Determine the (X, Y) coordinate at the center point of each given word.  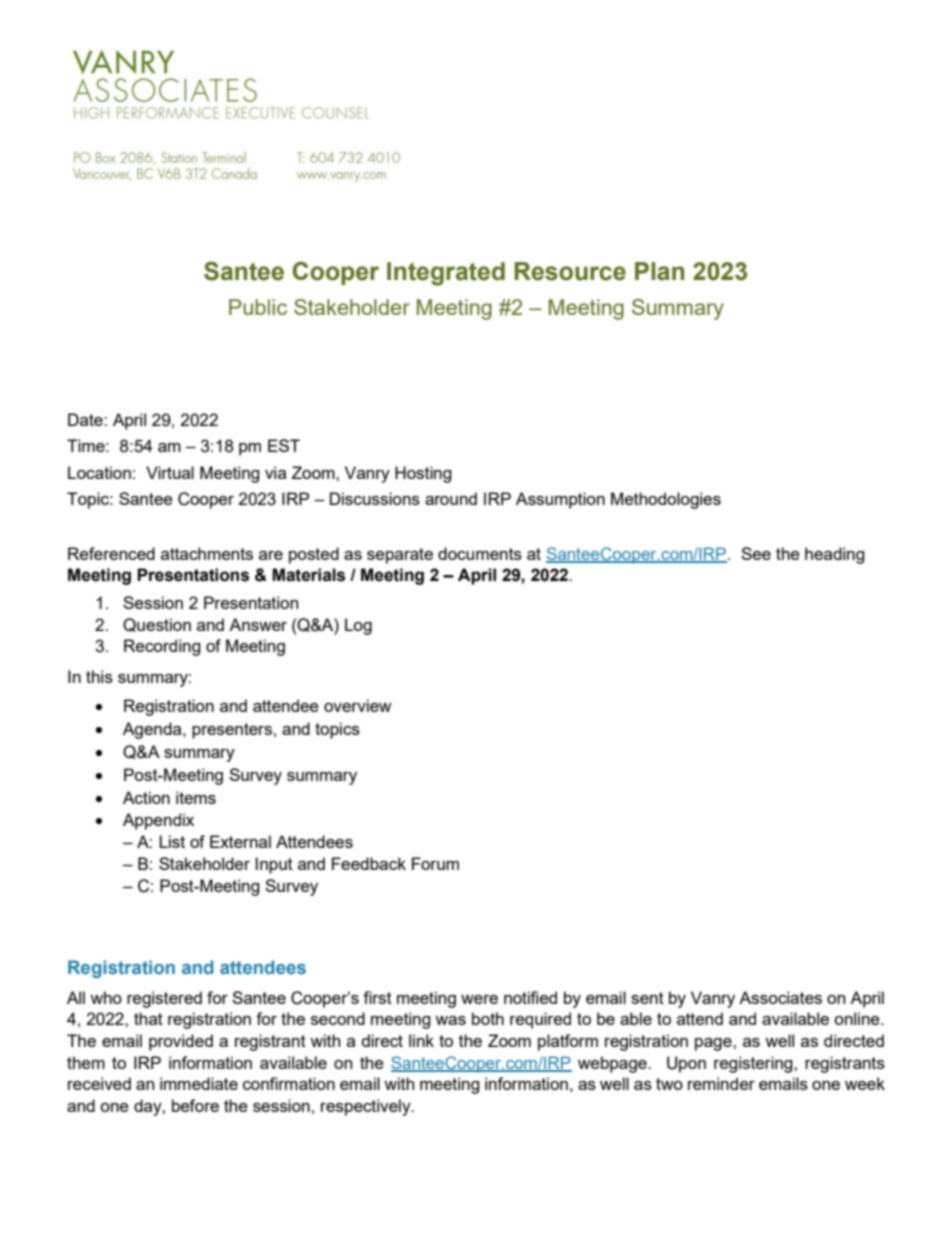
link (421, 1040)
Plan (659, 271)
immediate (199, 1083)
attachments (207, 553)
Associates (780, 997)
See (756, 553)
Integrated (446, 274)
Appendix (158, 821)
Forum (435, 863)
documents (480, 553)
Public (258, 307)
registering (754, 1064)
